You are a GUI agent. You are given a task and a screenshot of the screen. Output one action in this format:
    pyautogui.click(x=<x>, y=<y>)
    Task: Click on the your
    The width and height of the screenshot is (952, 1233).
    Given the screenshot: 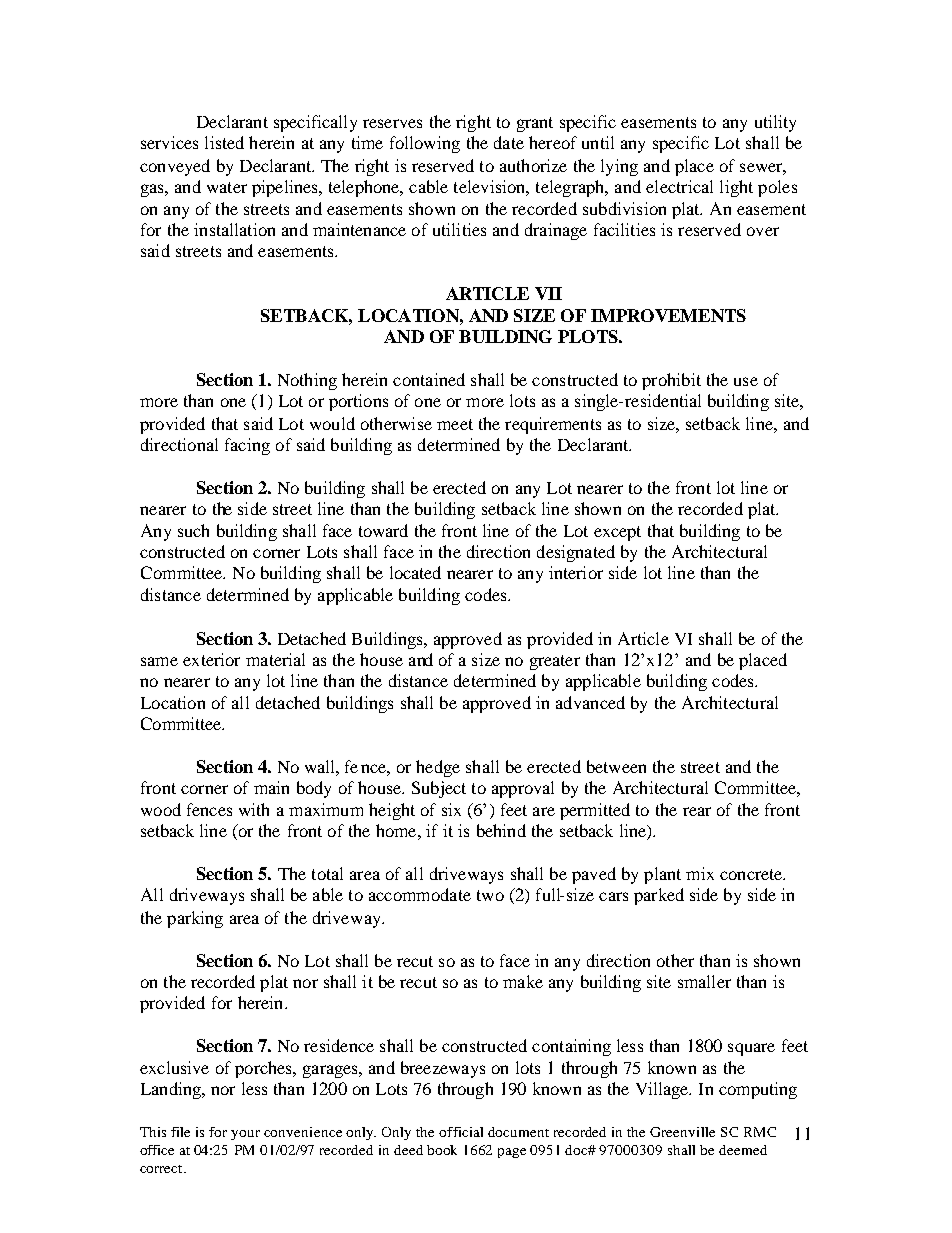 What is the action you would take?
    pyautogui.click(x=245, y=1135)
